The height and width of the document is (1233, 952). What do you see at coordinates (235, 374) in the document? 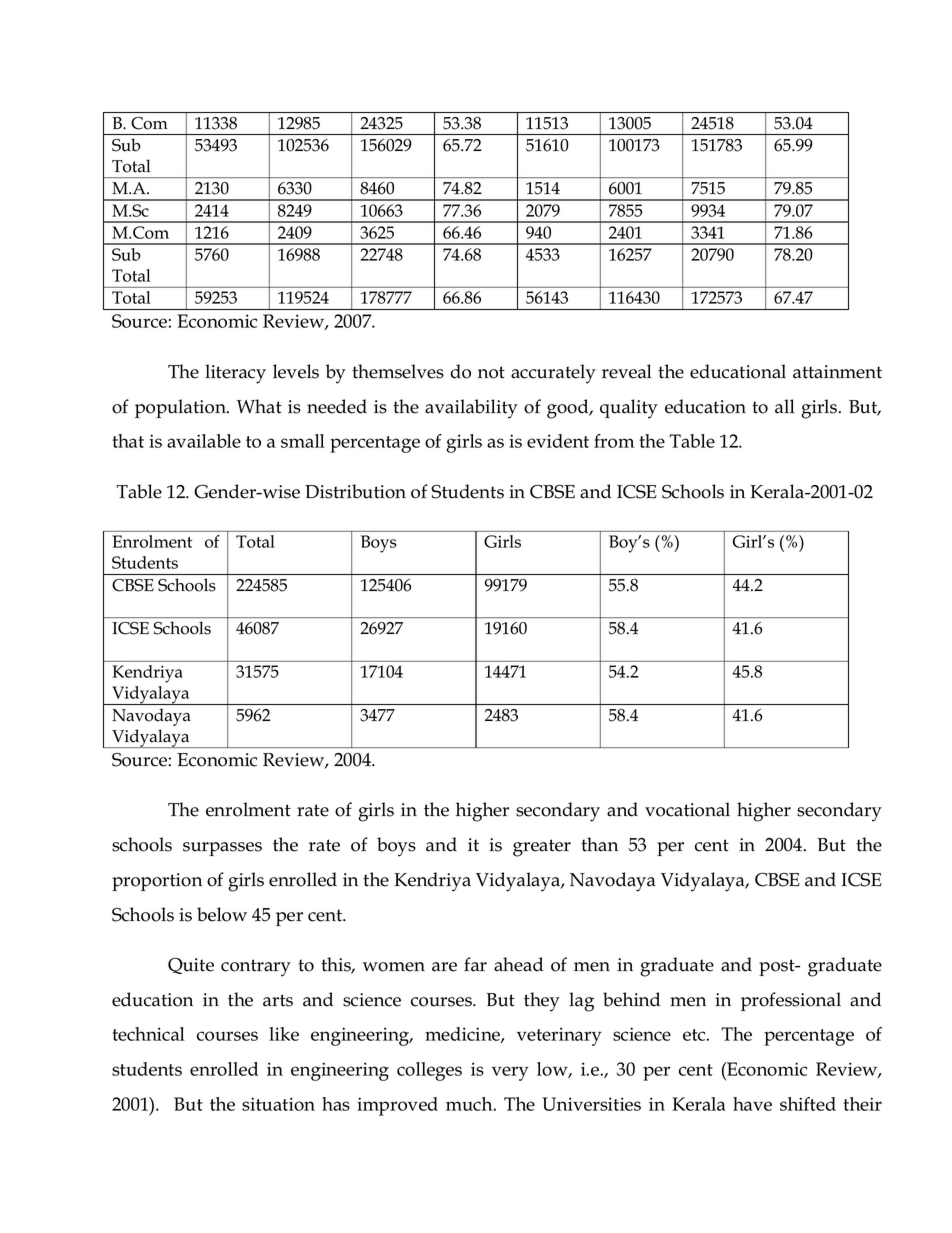
I see `literacy` at bounding box center [235, 374].
